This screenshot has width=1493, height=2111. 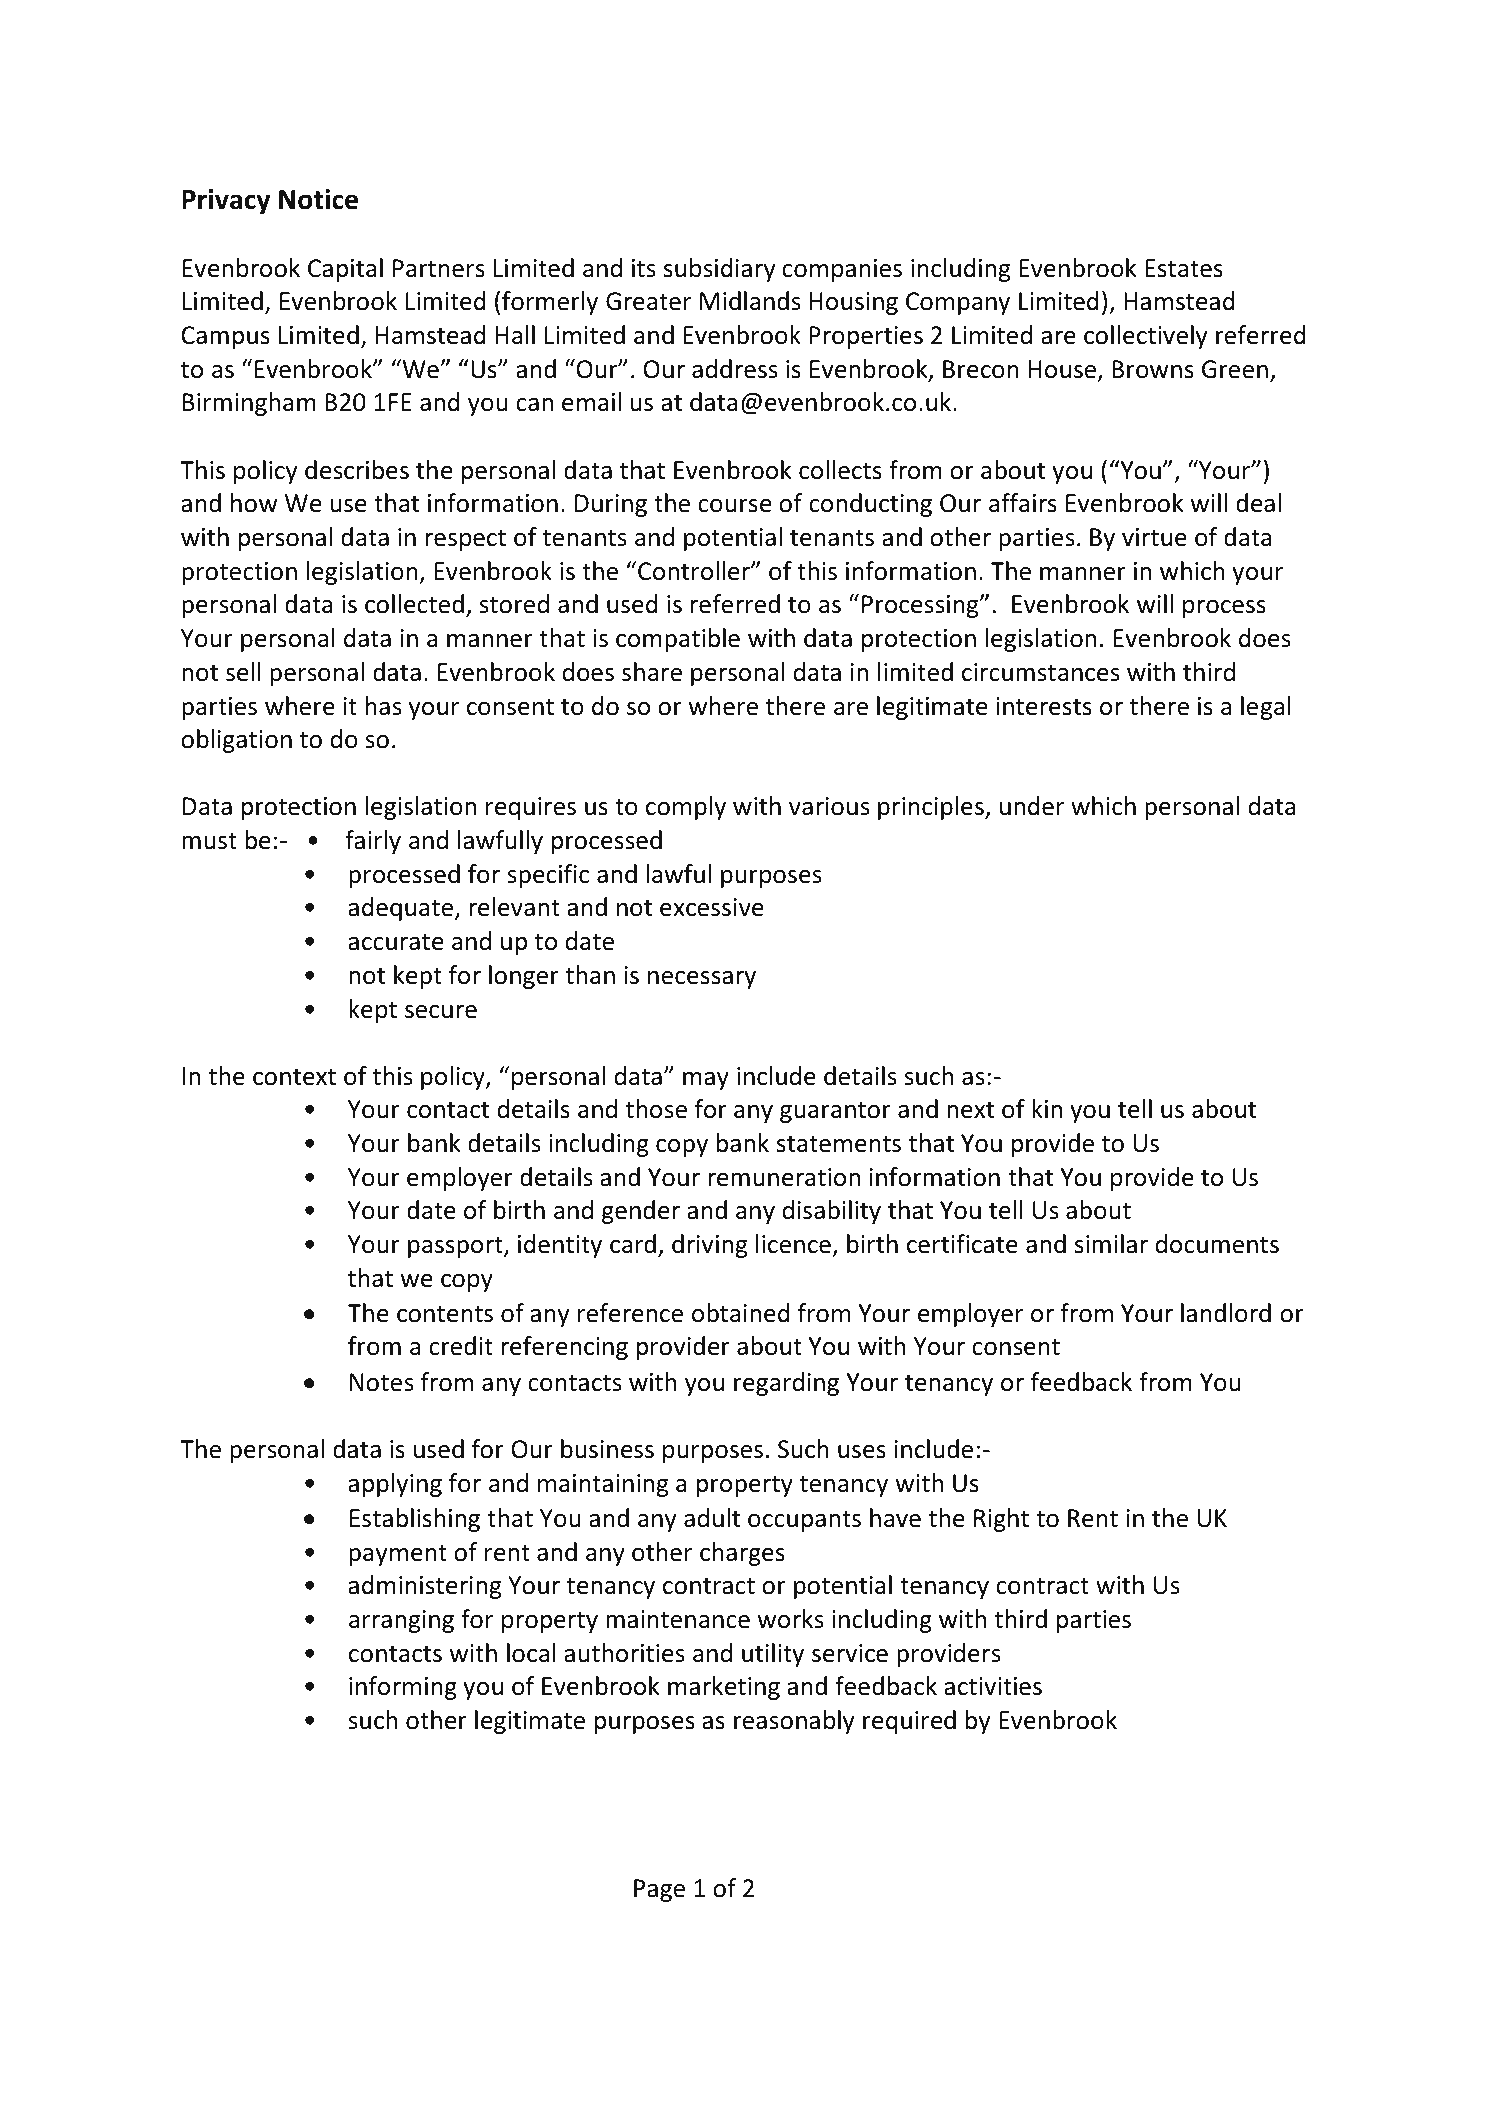 What do you see at coordinates (1226, 1313) in the screenshot?
I see `landlord` at bounding box center [1226, 1313].
